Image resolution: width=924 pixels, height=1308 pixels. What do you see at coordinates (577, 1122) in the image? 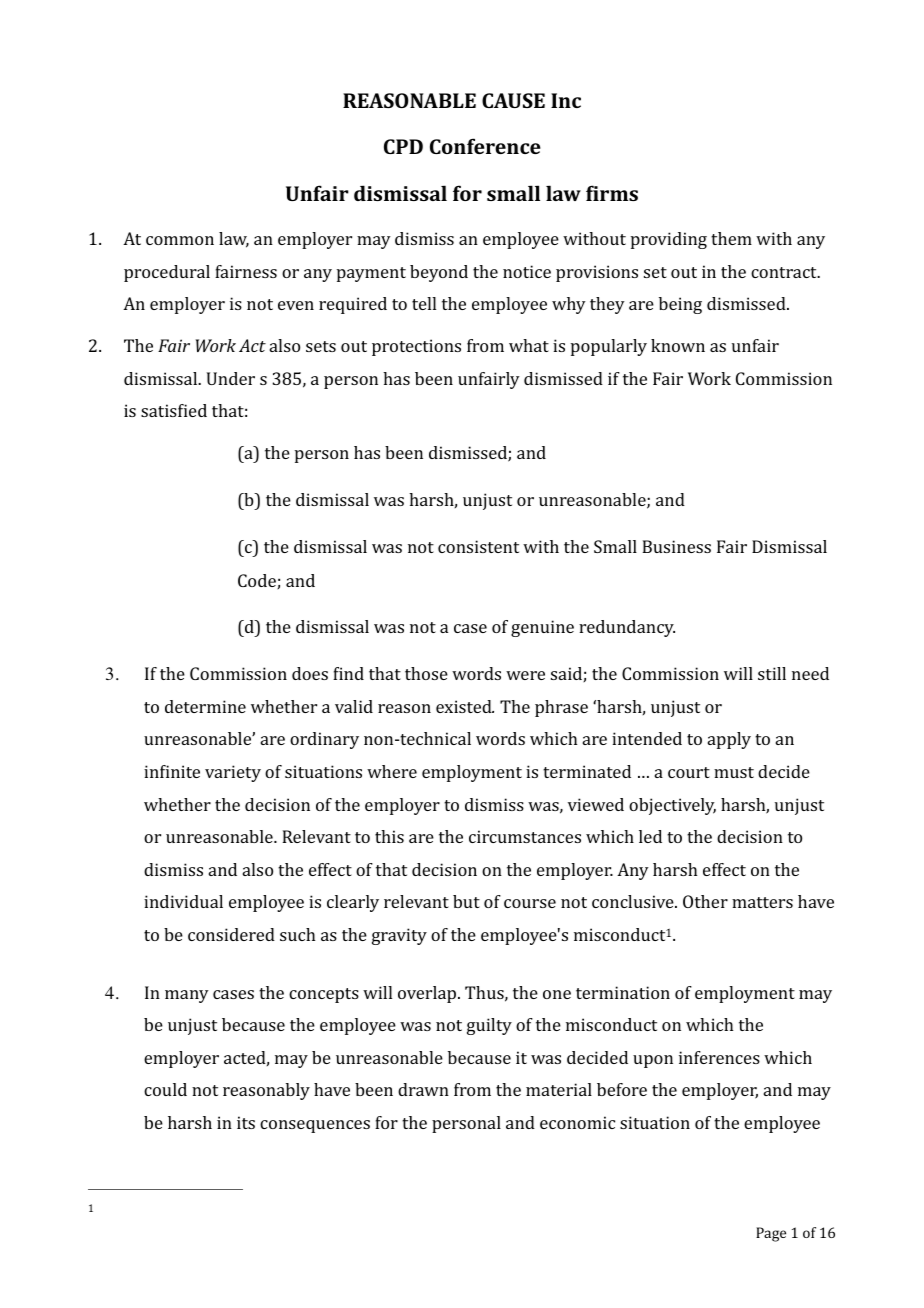
I see `economic` at bounding box center [577, 1122].
